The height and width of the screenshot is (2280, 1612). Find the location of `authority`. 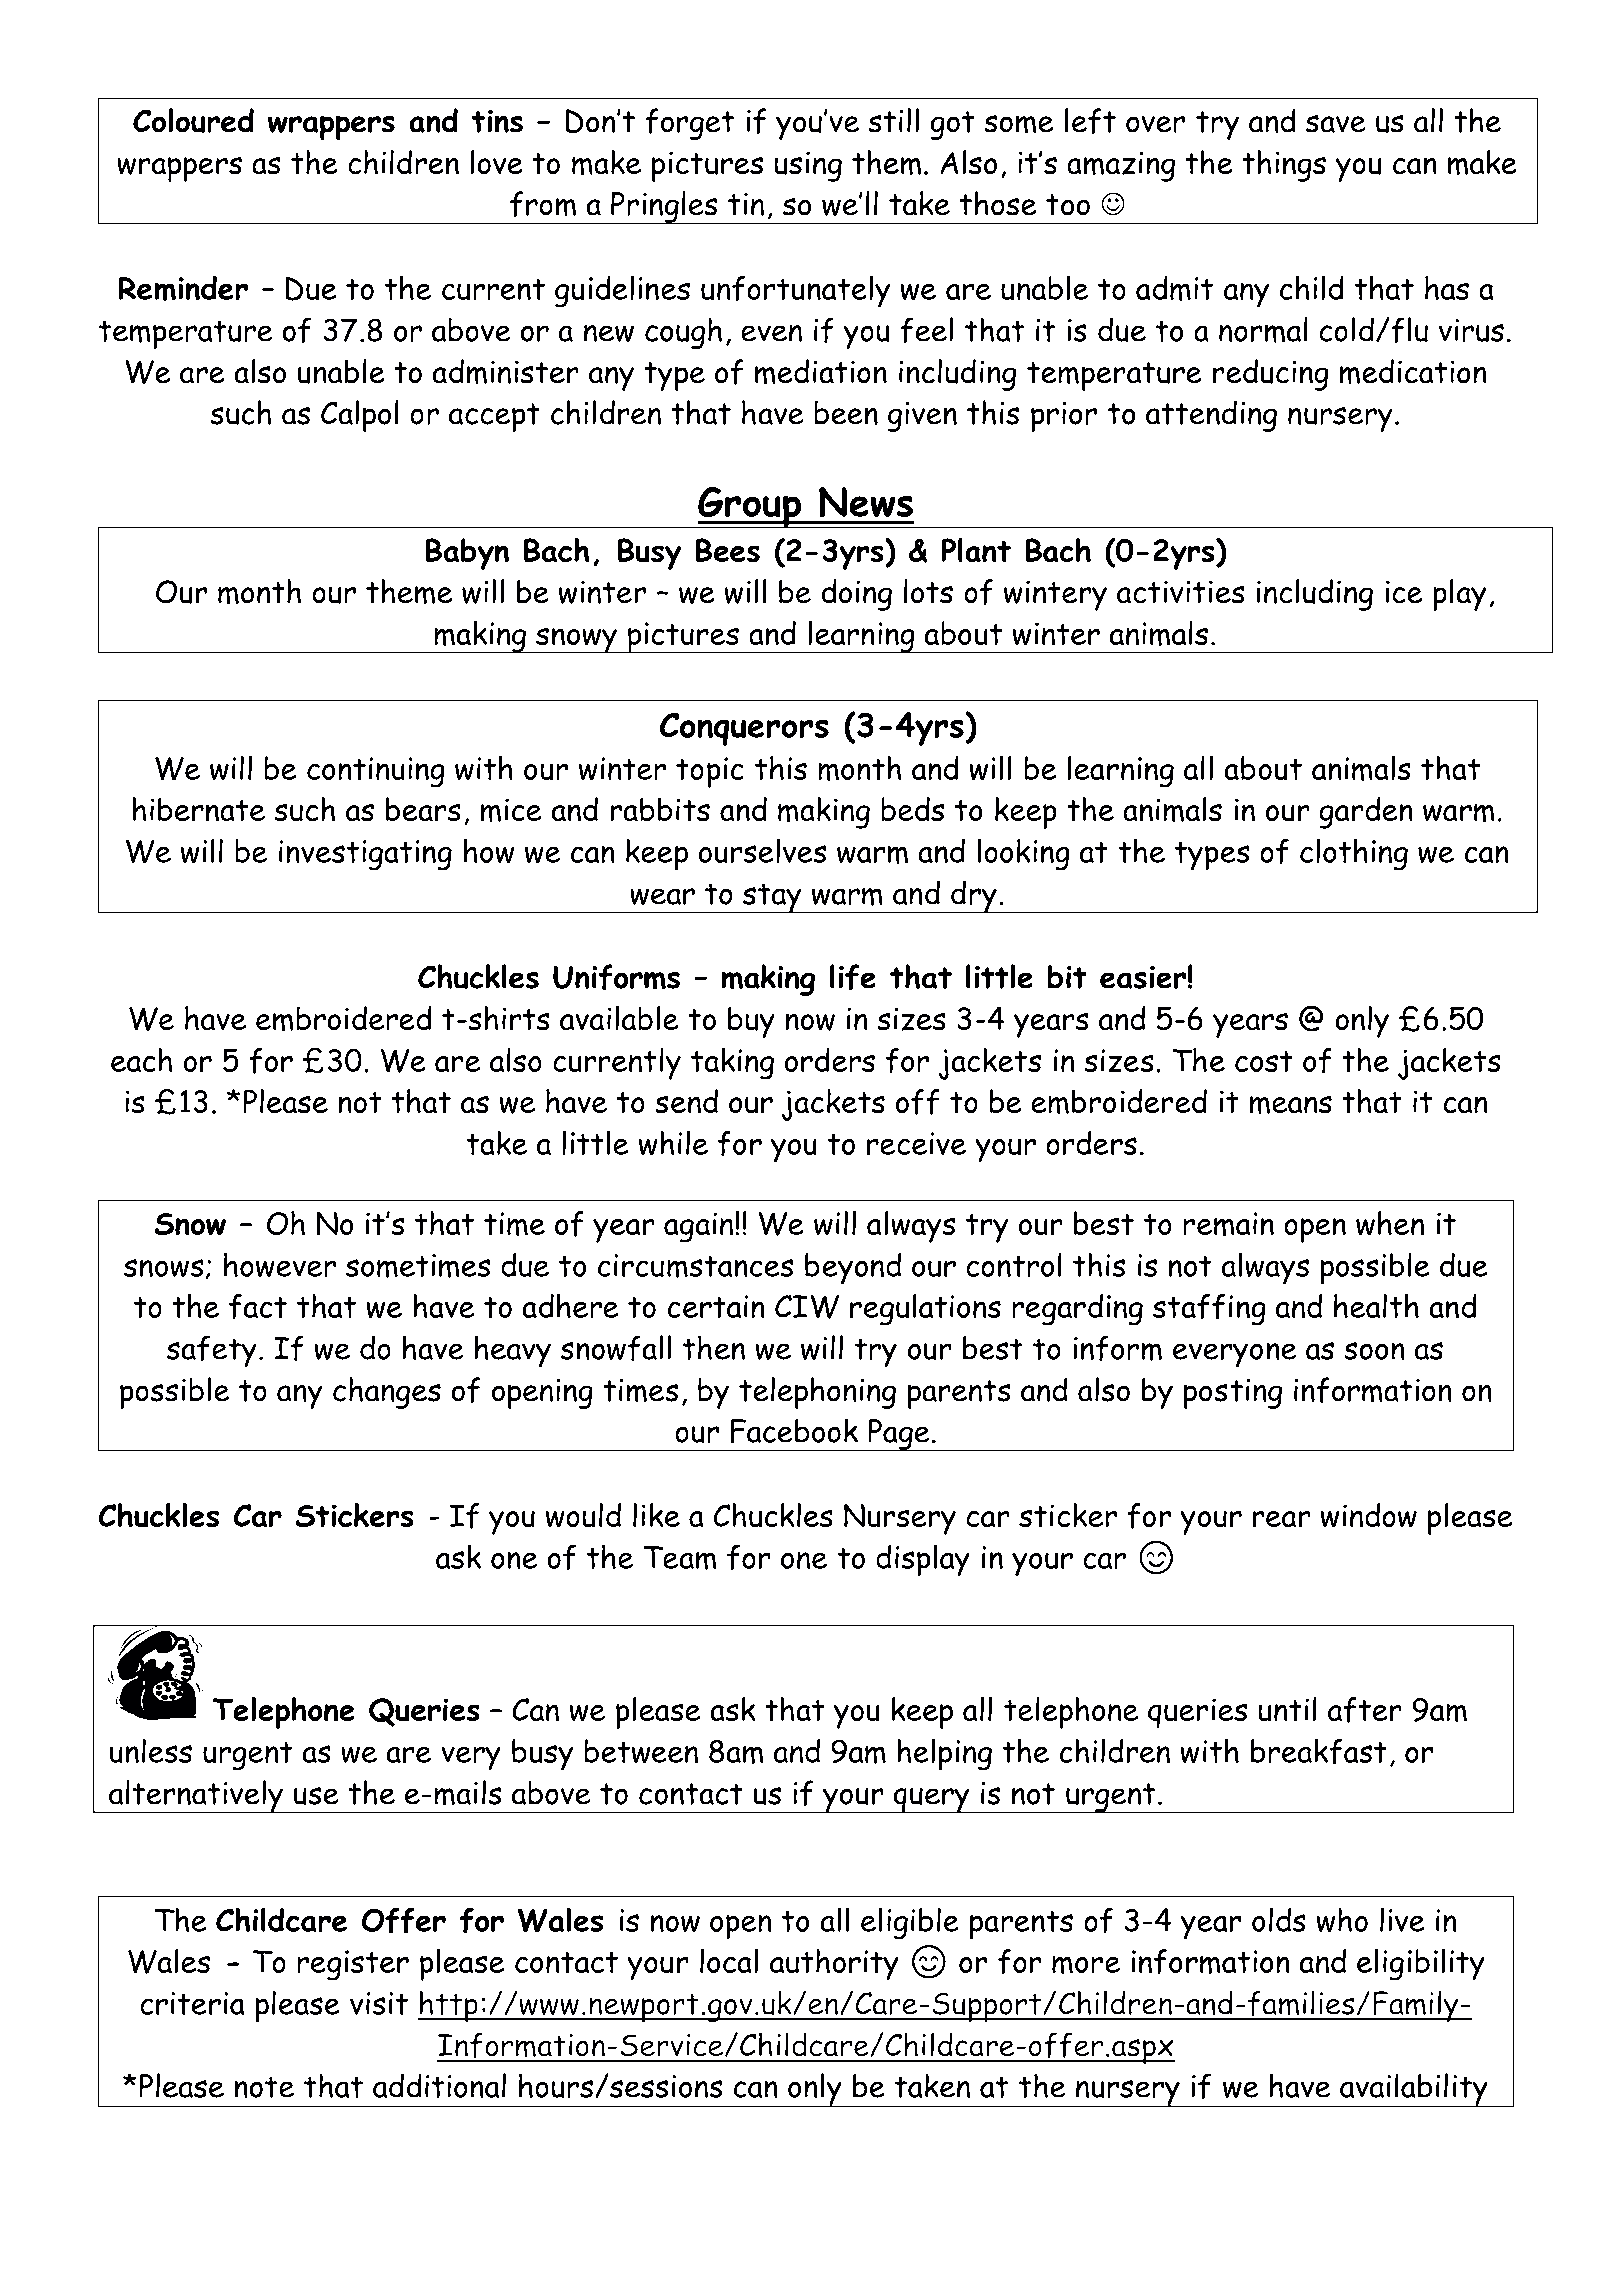

authority is located at coordinates (834, 1965).
